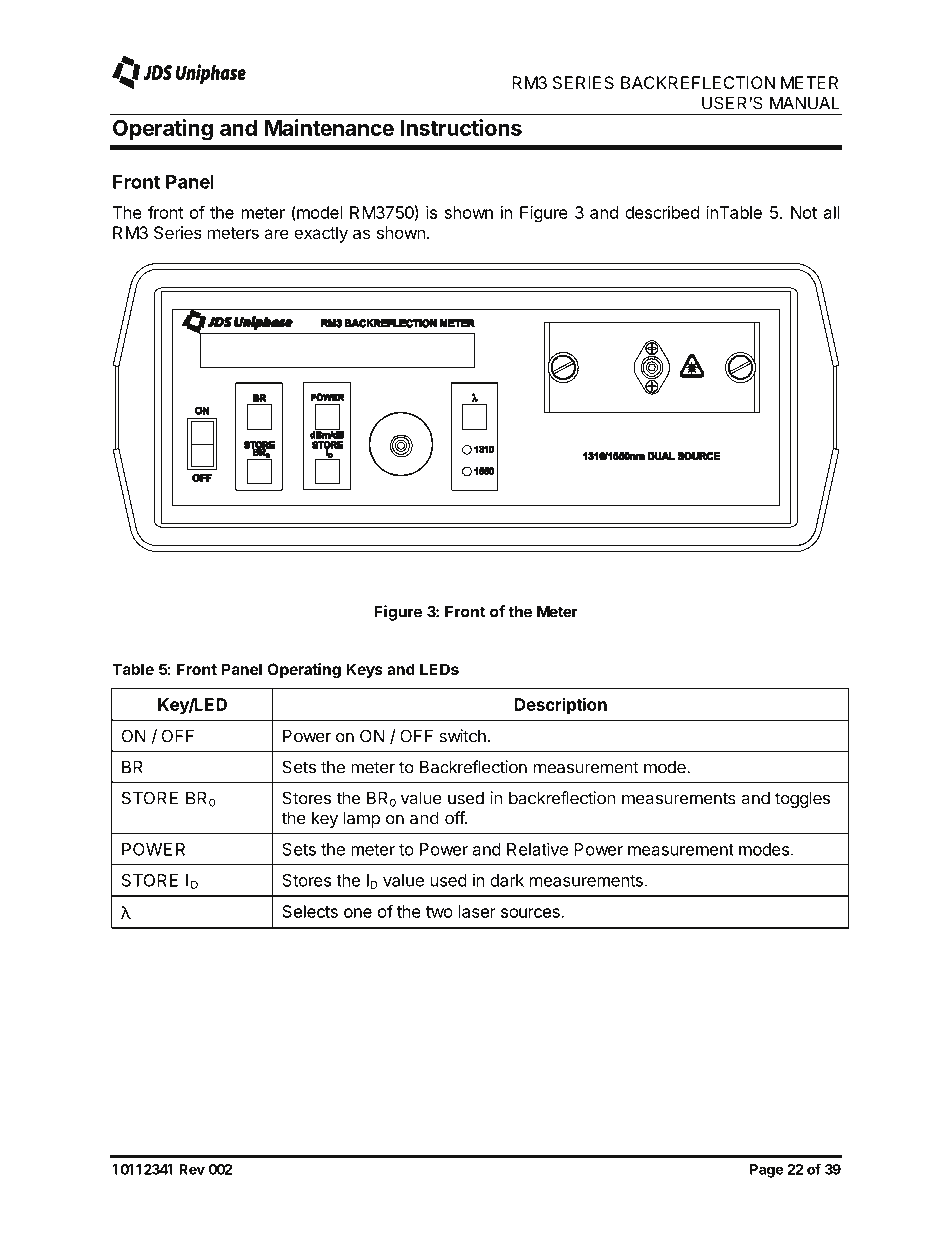 Image resolution: width=952 pixels, height=1233 pixels. I want to click on toggles, so click(802, 799).
